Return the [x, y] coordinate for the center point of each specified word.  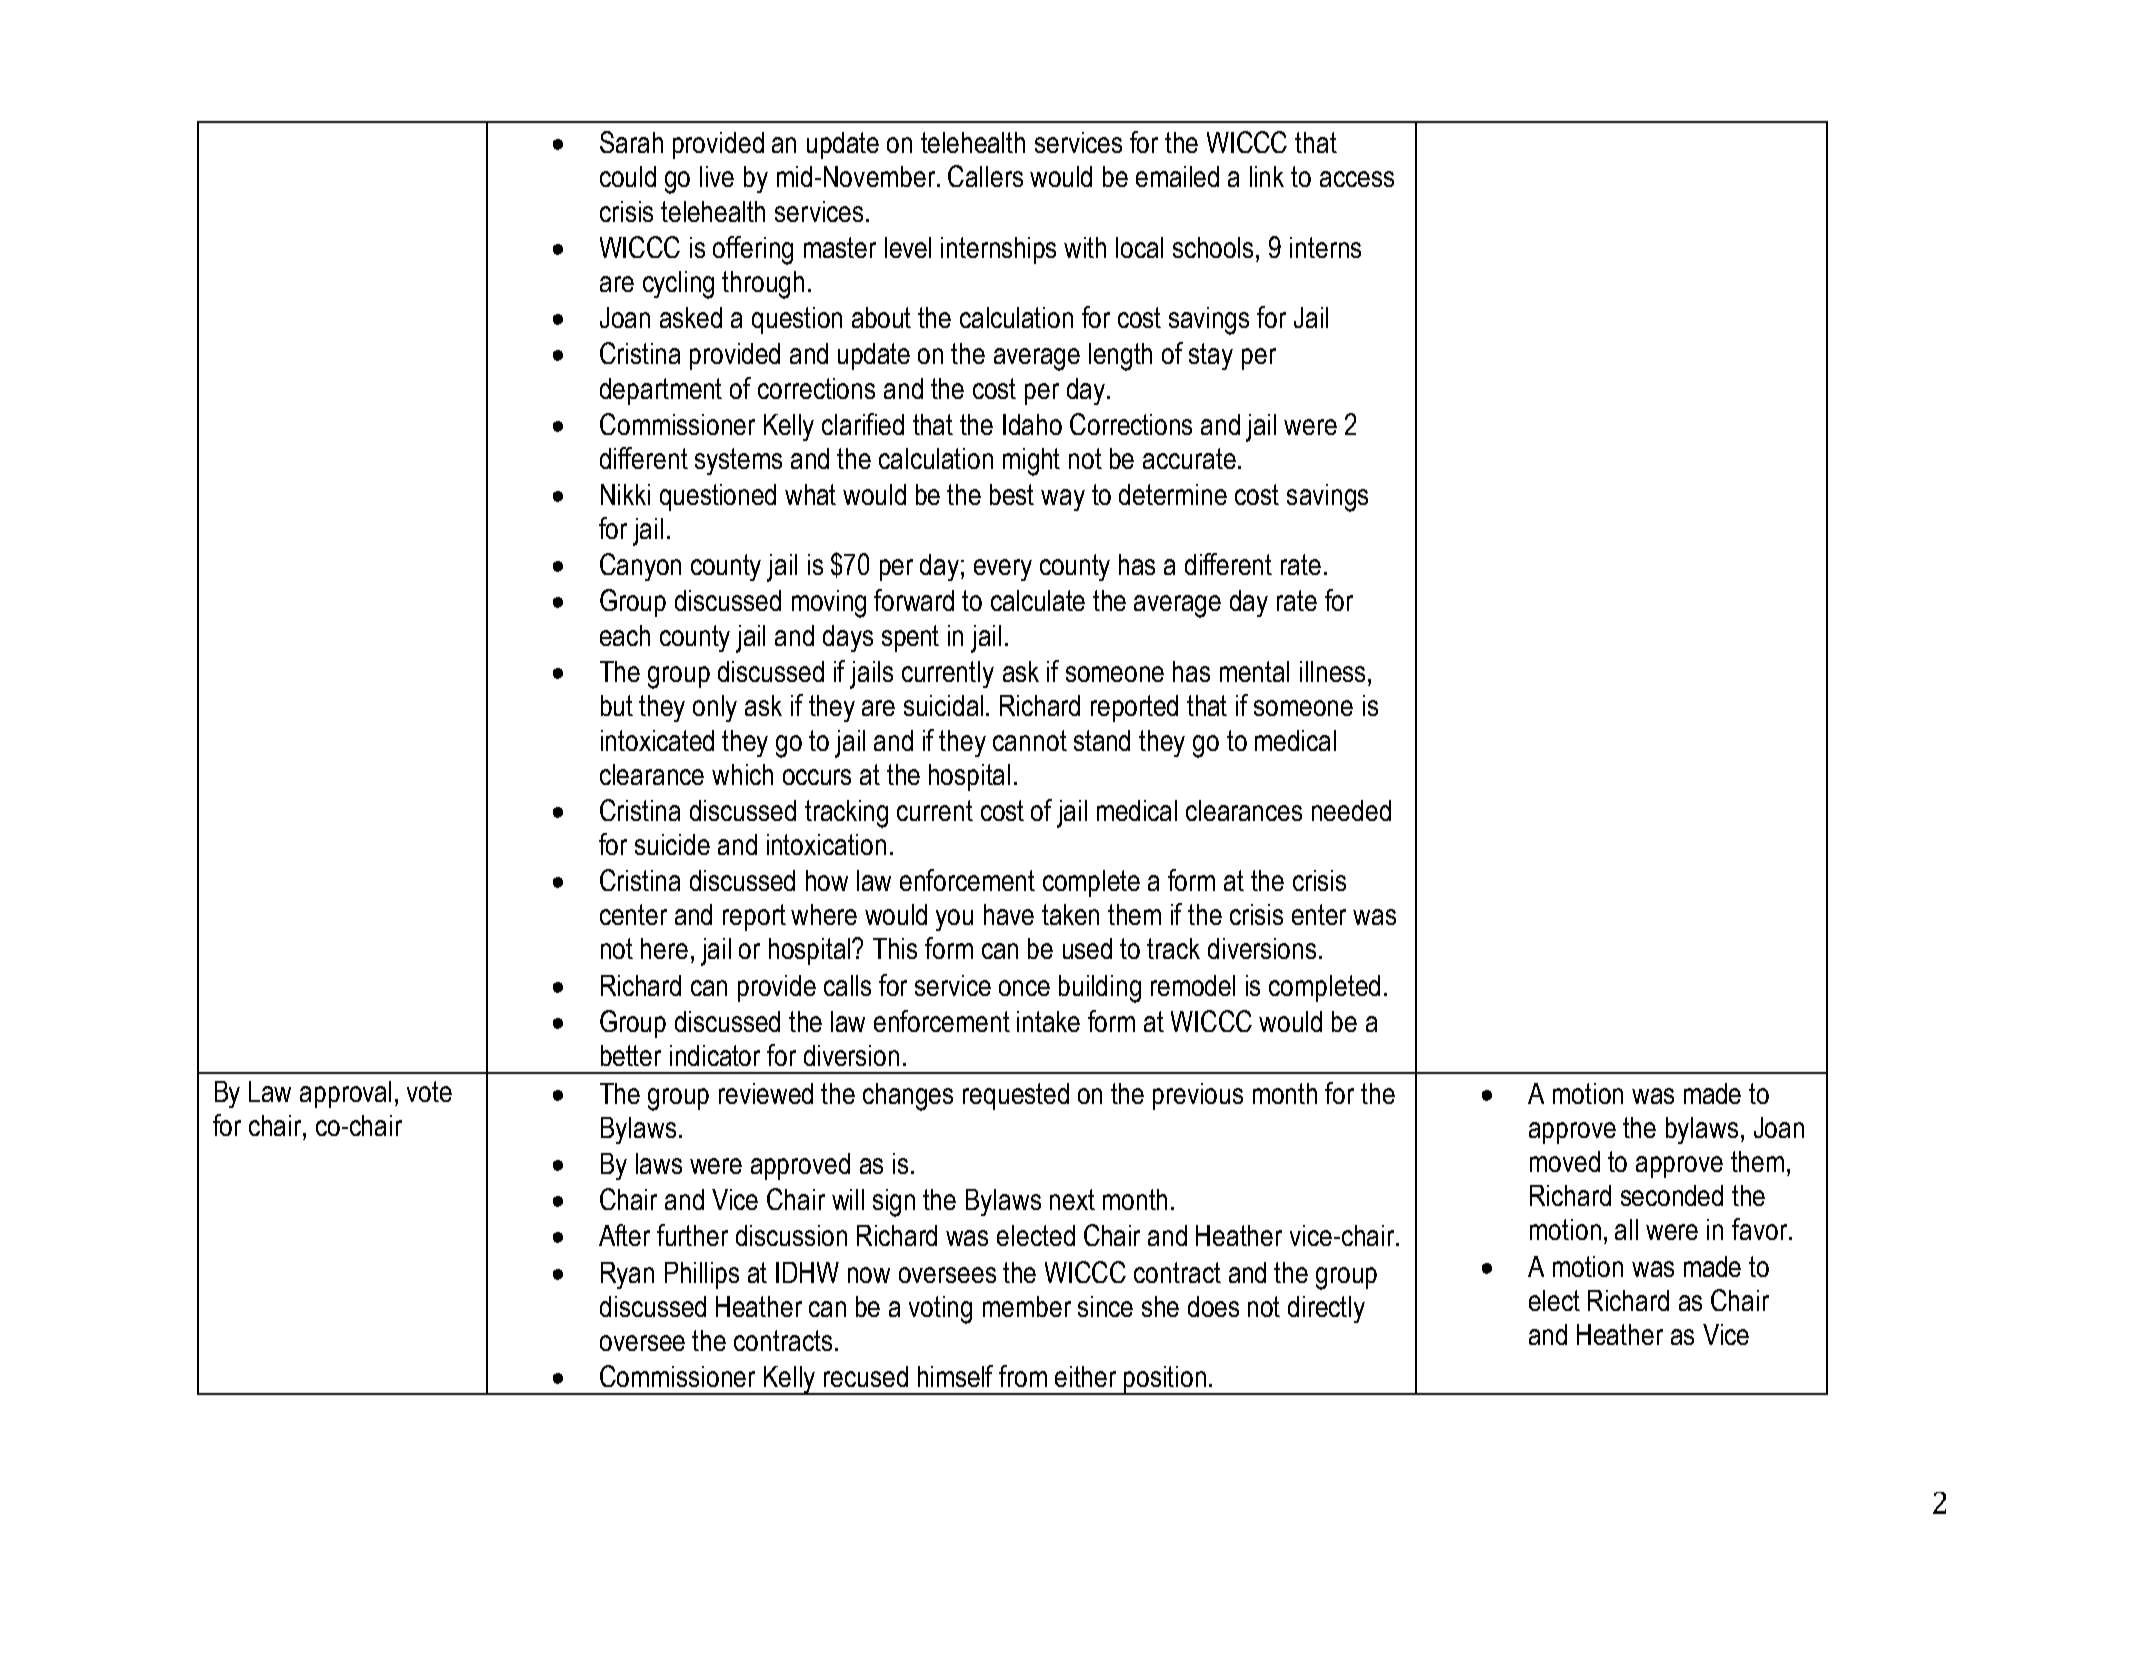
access [1357, 179]
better [631, 1055]
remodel [1193, 985]
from [1023, 1376]
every [1003, 570]
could [628, 176]
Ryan [627, 1275]
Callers [985, 176]
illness [1332, 671]
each [625, 635]
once [1024, 988]
